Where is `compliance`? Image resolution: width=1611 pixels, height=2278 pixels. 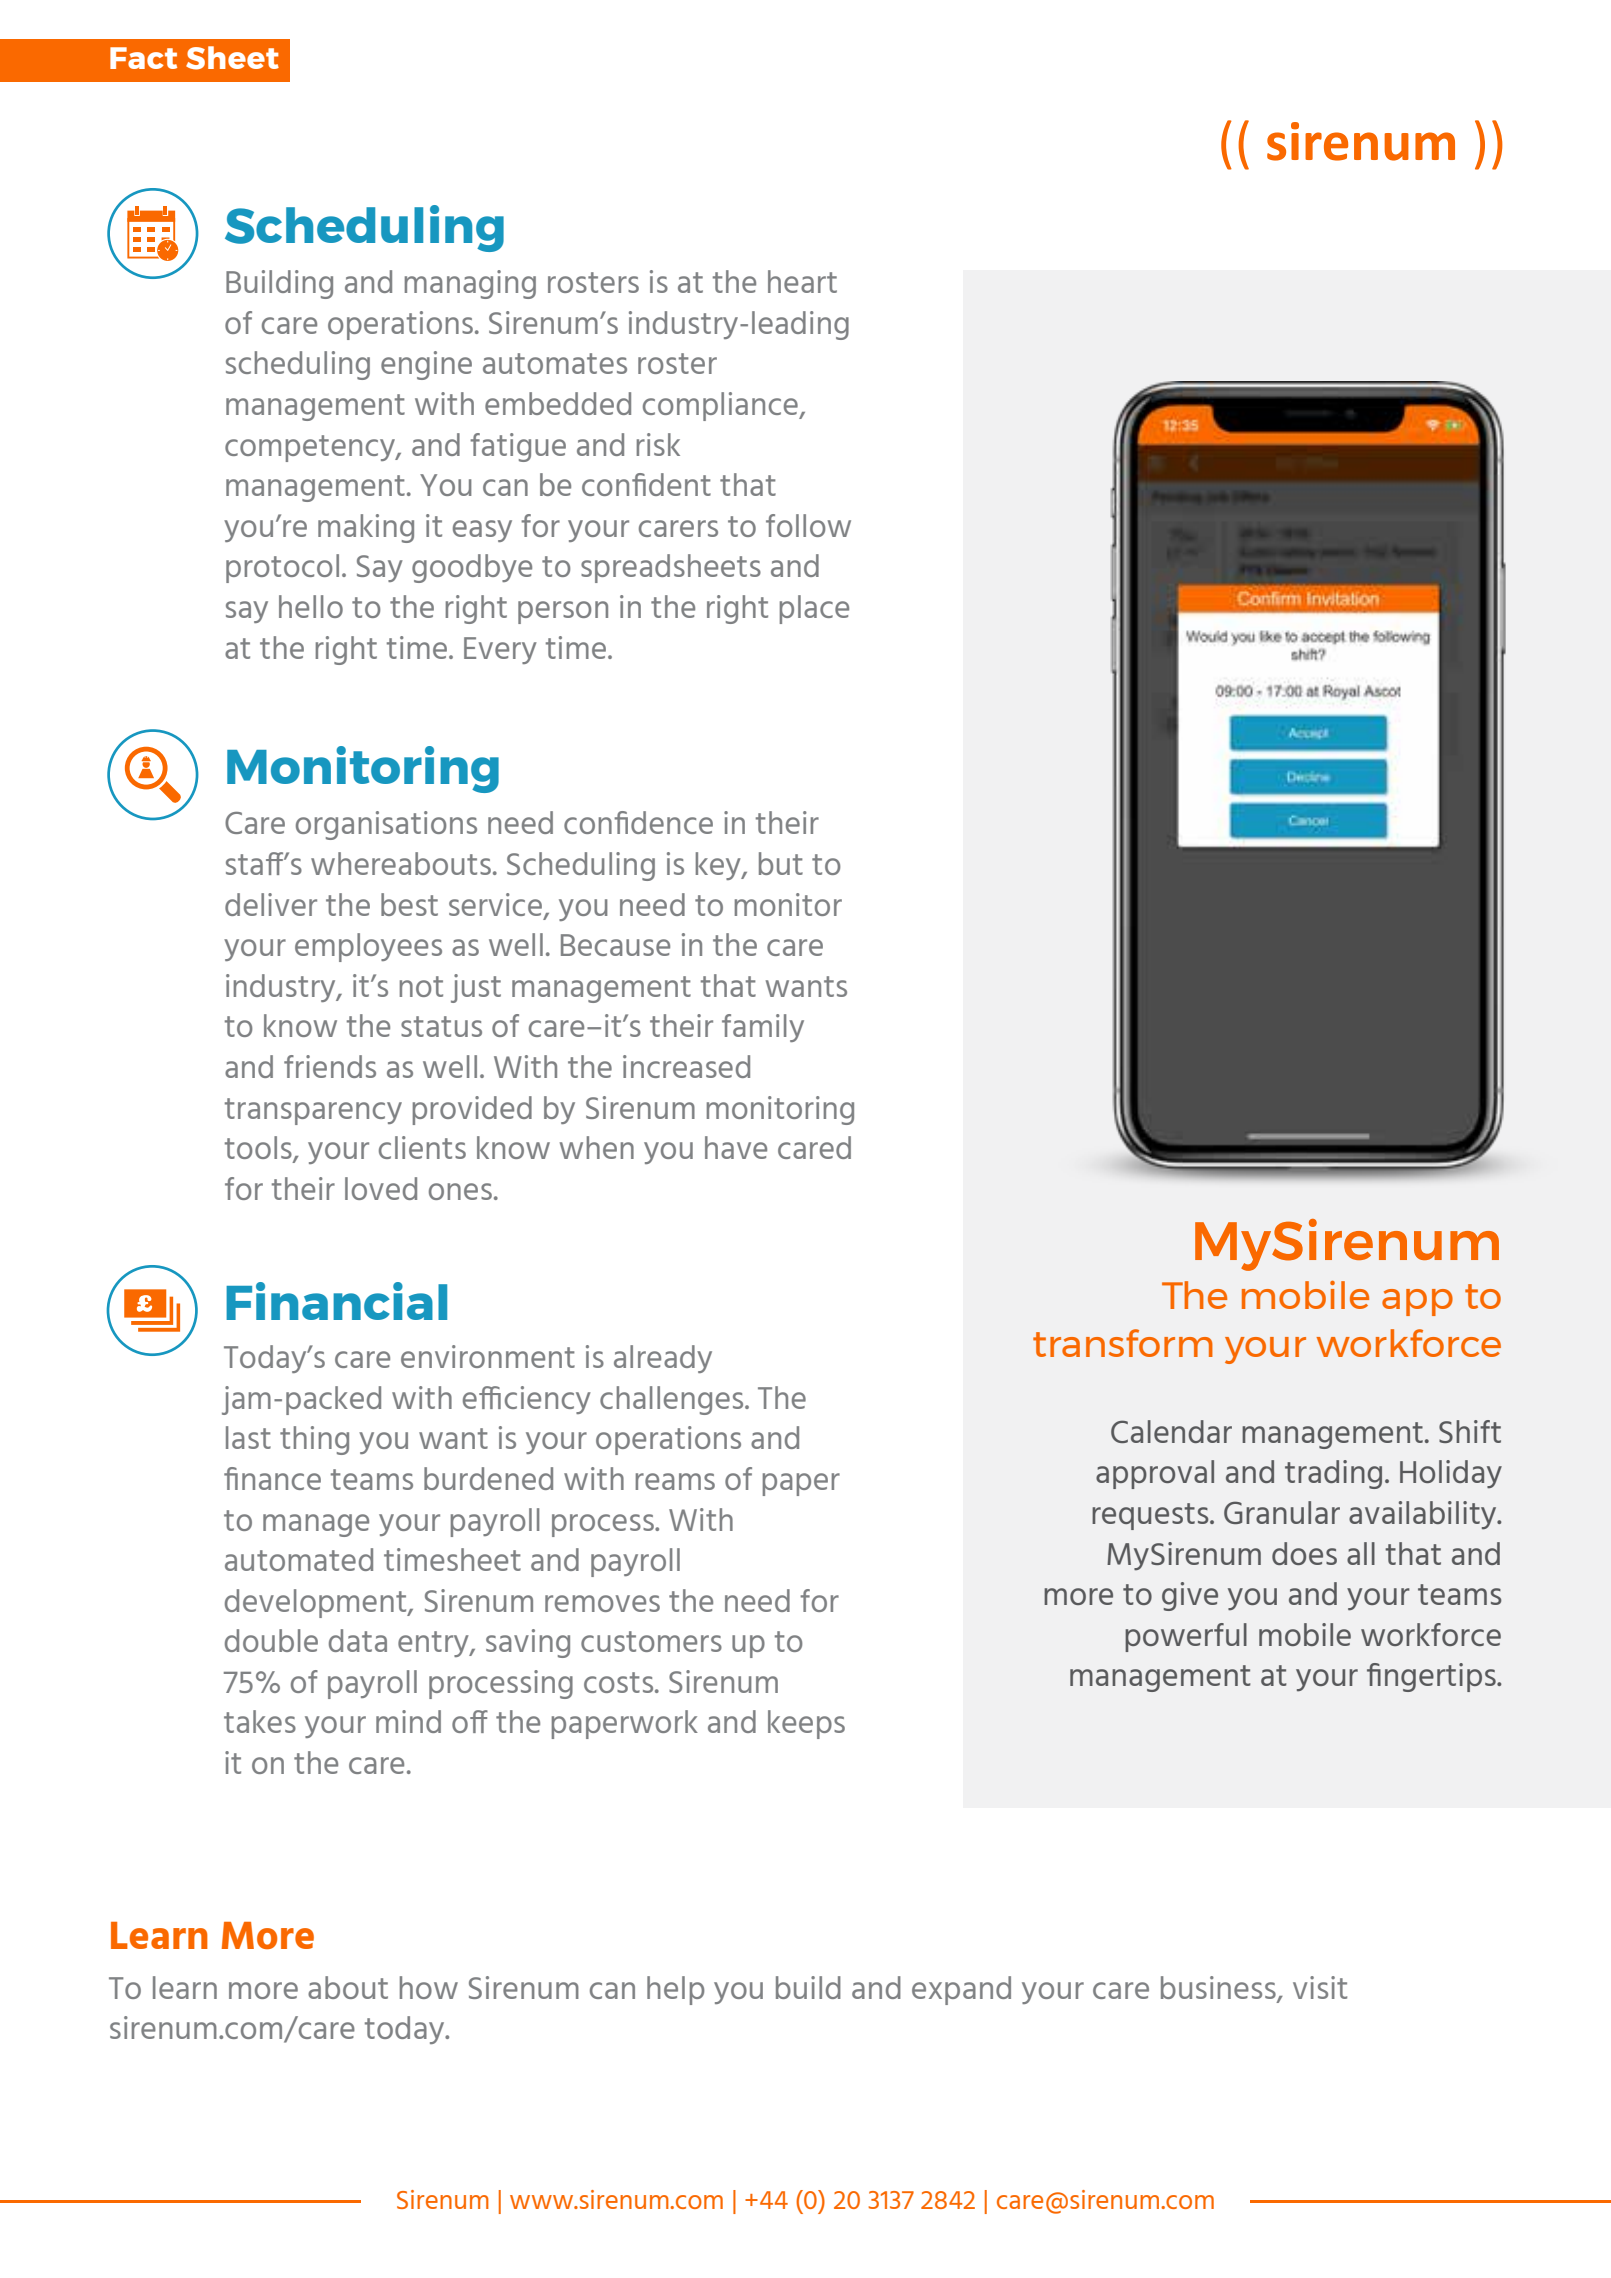 compliance is located at coordinates (721, 406).
